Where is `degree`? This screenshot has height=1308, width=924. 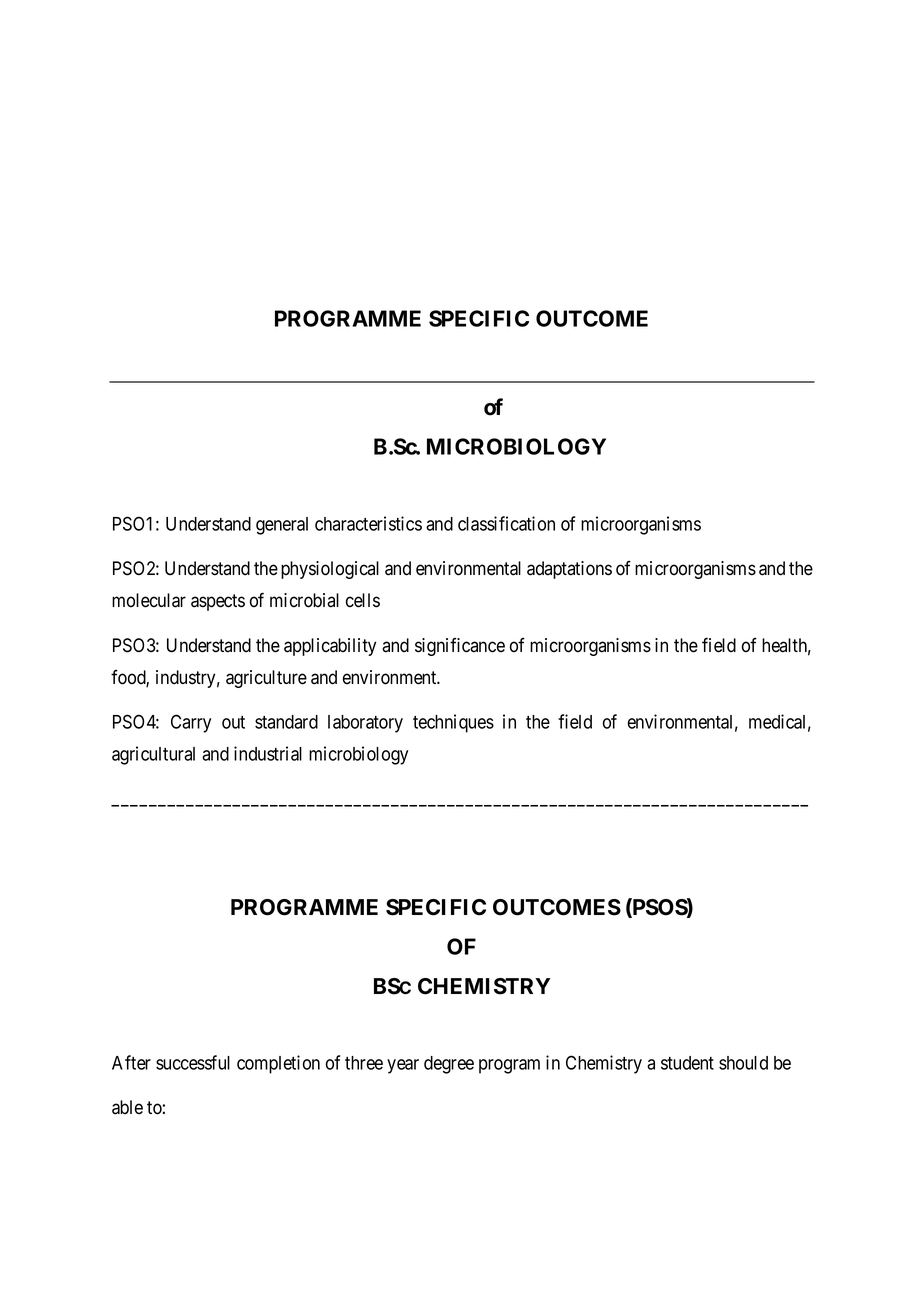 degree is located at coordinates (449, 1065).
